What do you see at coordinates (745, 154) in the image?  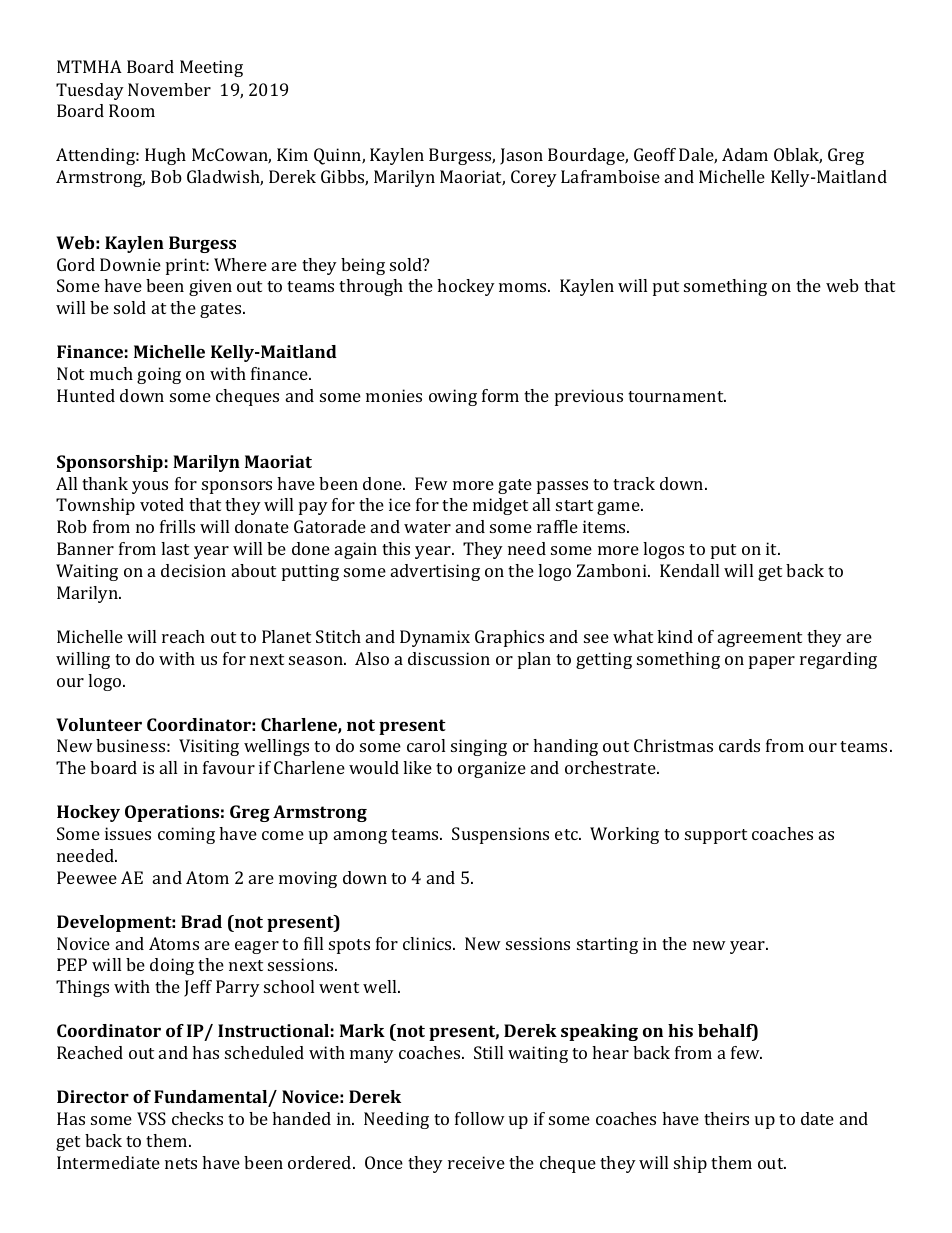 I see `Adam` at bounding box center [745, 154].
